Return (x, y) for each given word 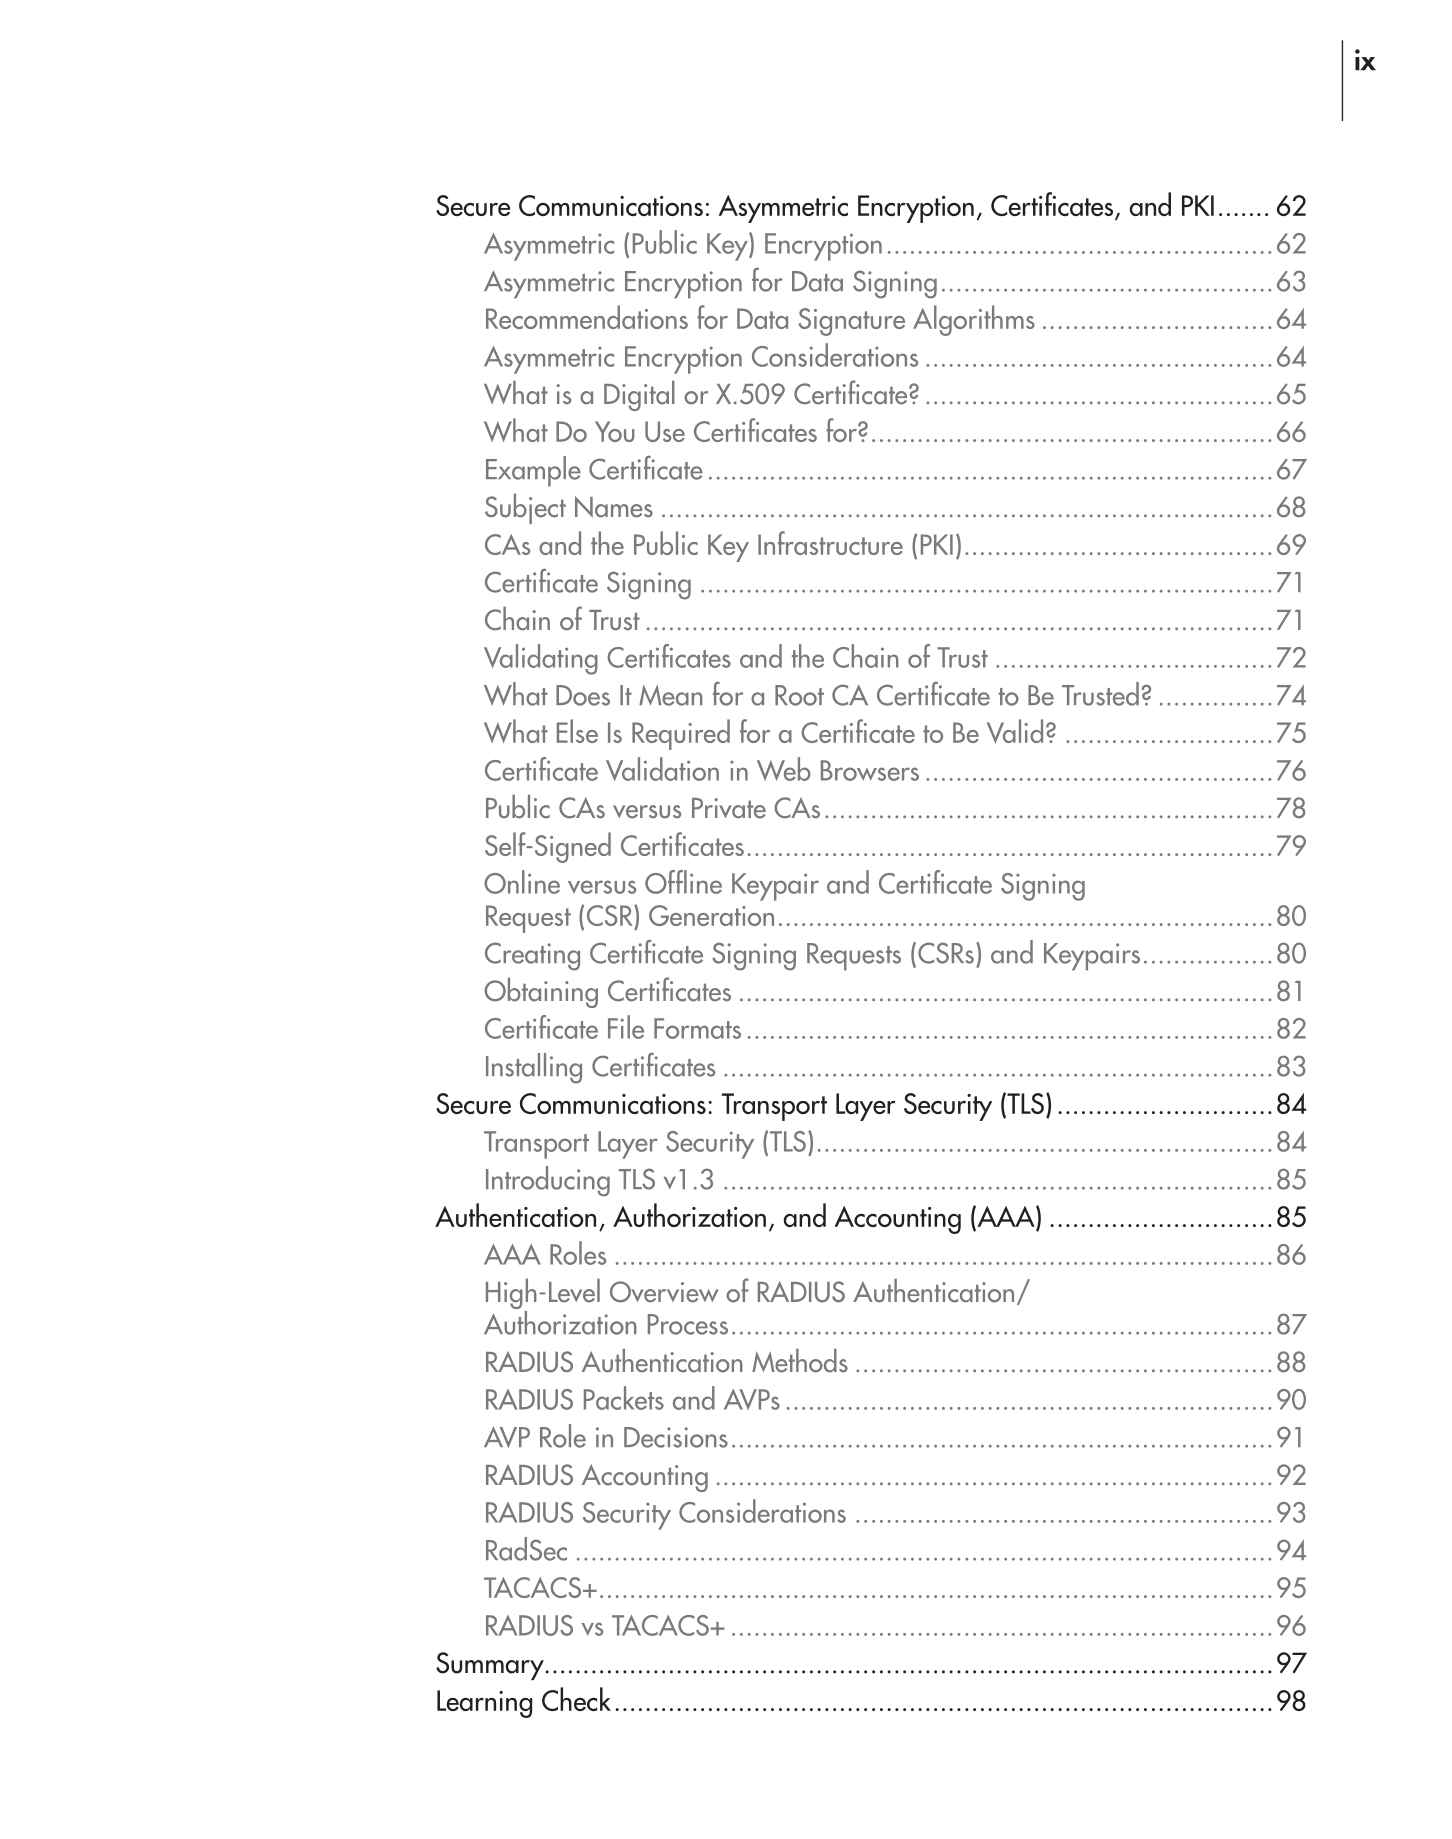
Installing (534, 1068)
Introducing (548, 1181)
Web (784, 769)
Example (533, 471)
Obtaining (541, 993)
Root (799, 695)
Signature (852, 322)
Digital (639, 396)
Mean (671, 695)
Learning (484, 1704)
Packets (624, 1398)
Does (583, 695)
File (626, 1027)
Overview (664, 1292)
